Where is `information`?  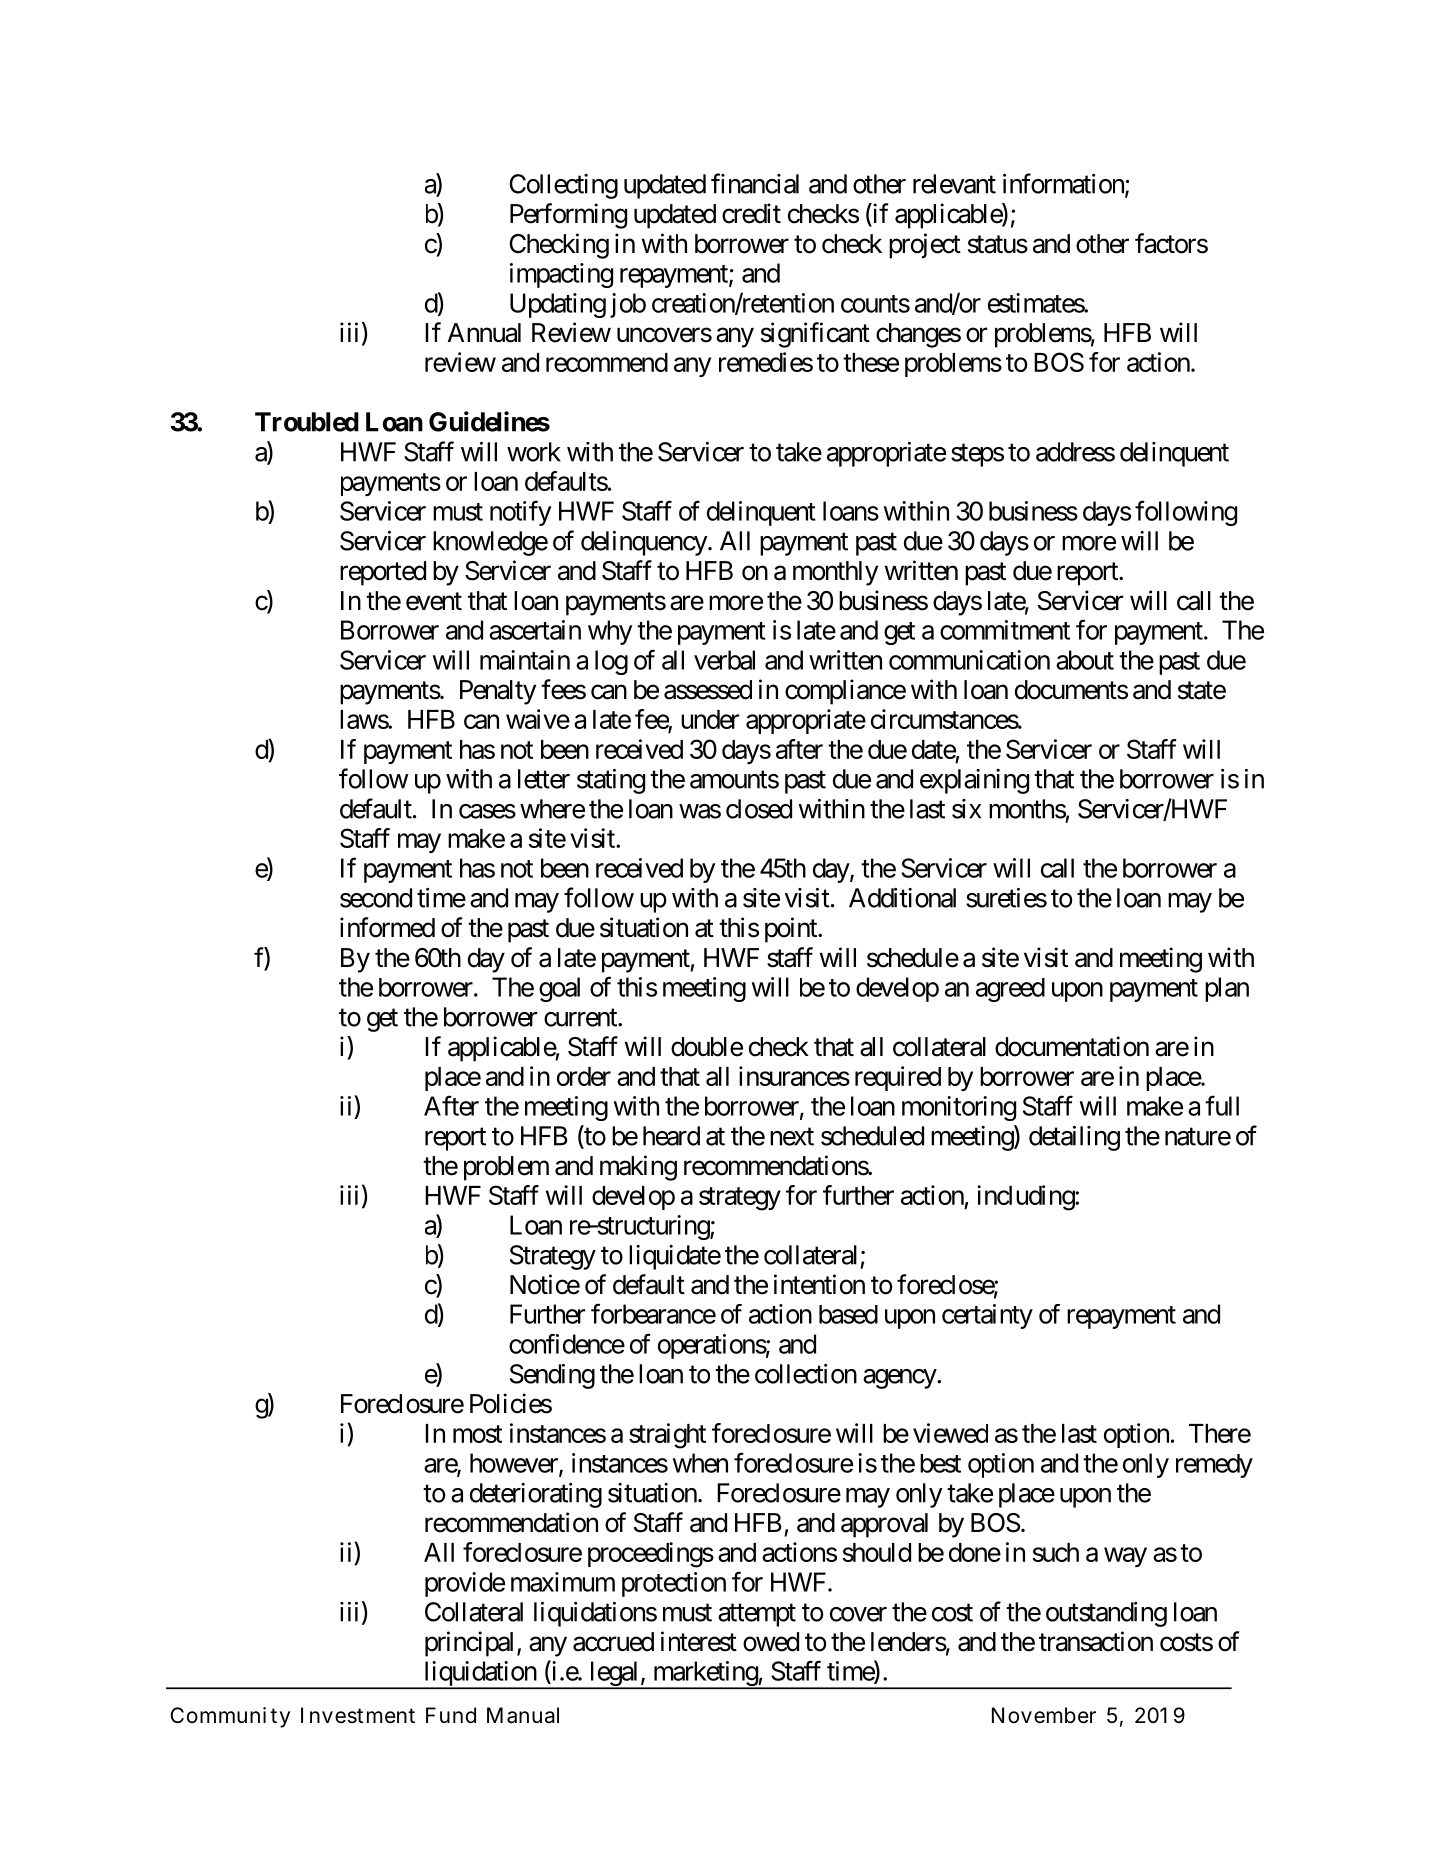
information is located at coordinates (1064, 184).
